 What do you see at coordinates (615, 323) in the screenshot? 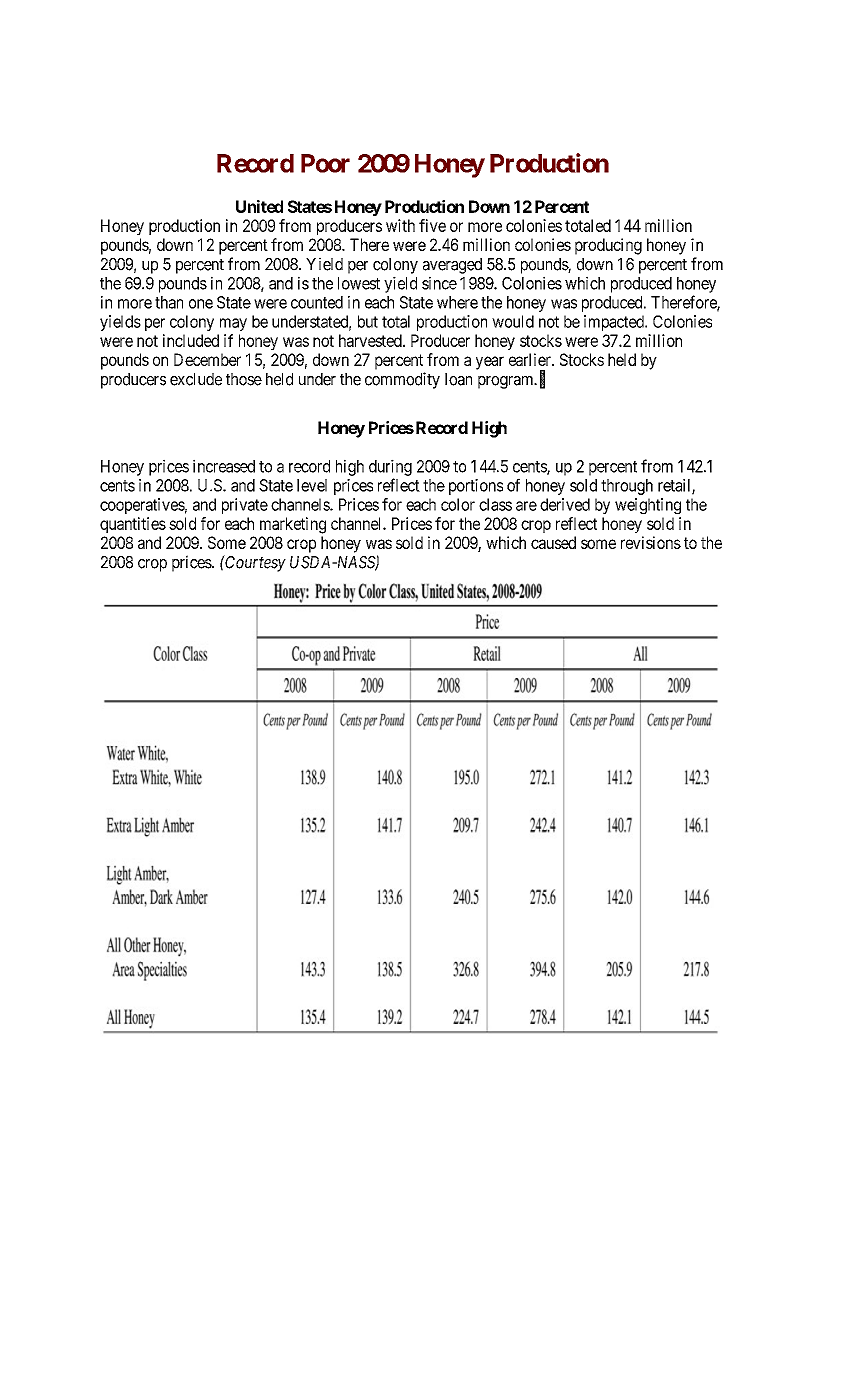
I see `impacted` at bounding box center [615, 323].
